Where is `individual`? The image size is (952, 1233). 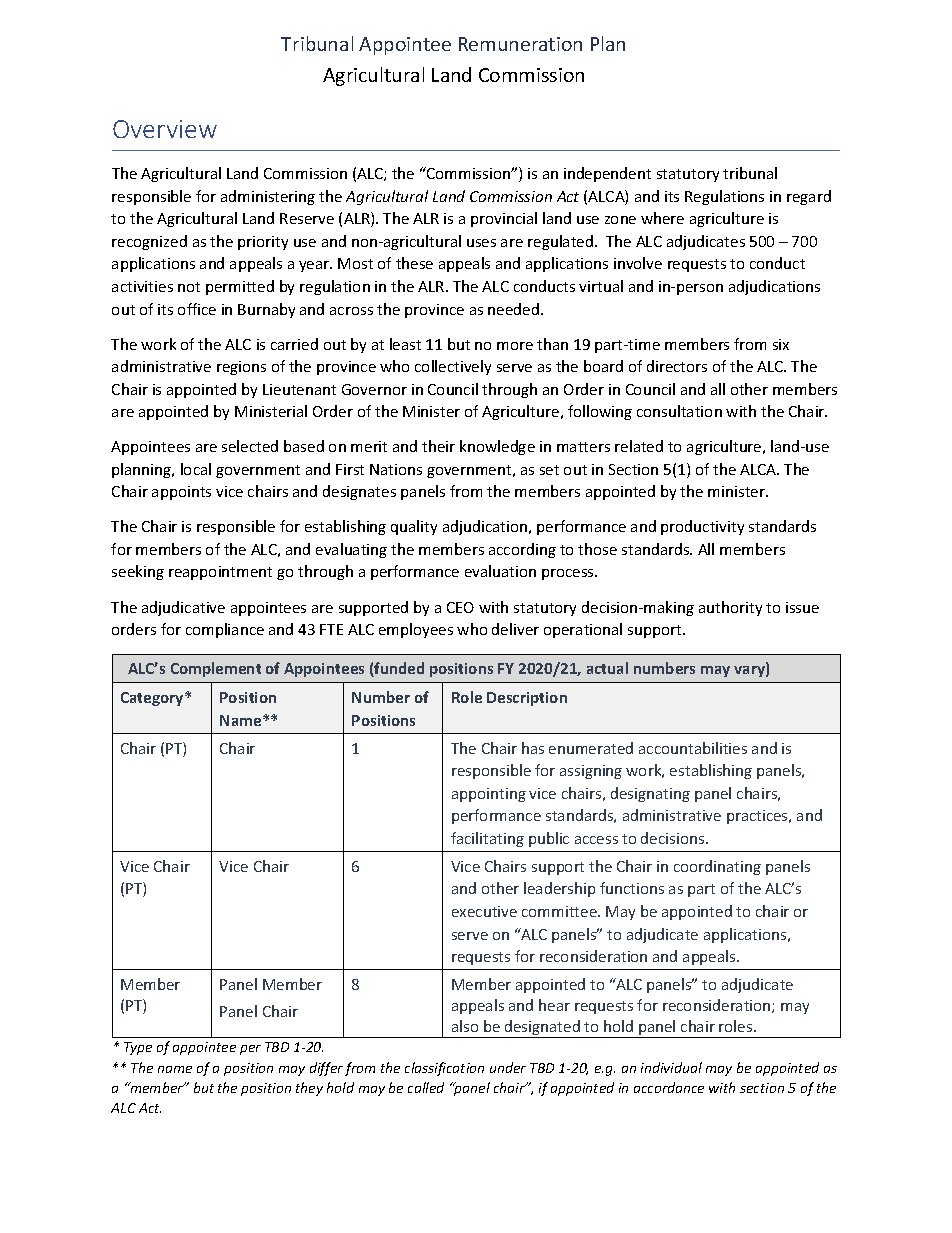
individual is located at coordinates (671, 1067).
